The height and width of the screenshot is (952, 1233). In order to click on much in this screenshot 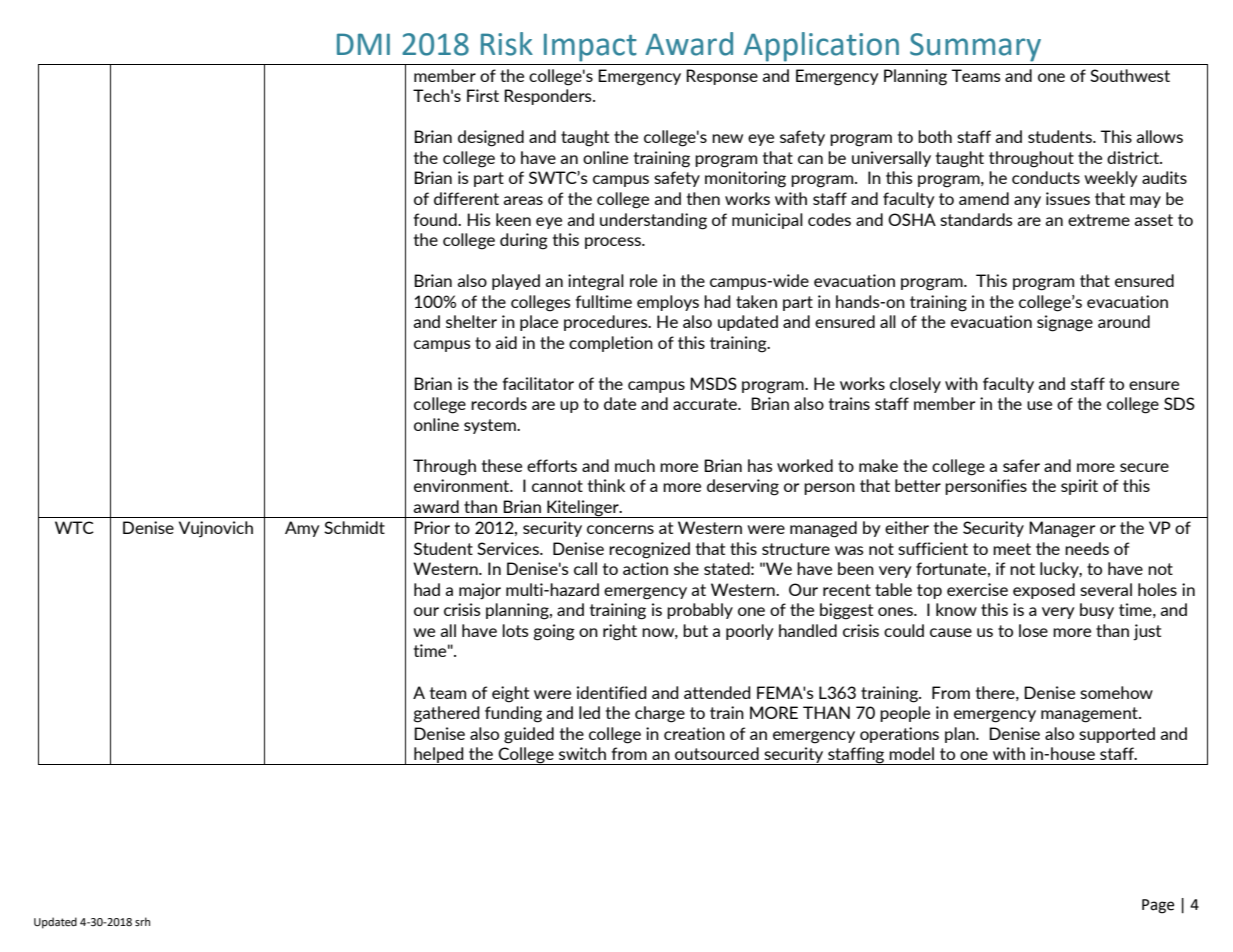, I will do `click(635, 465)`.
